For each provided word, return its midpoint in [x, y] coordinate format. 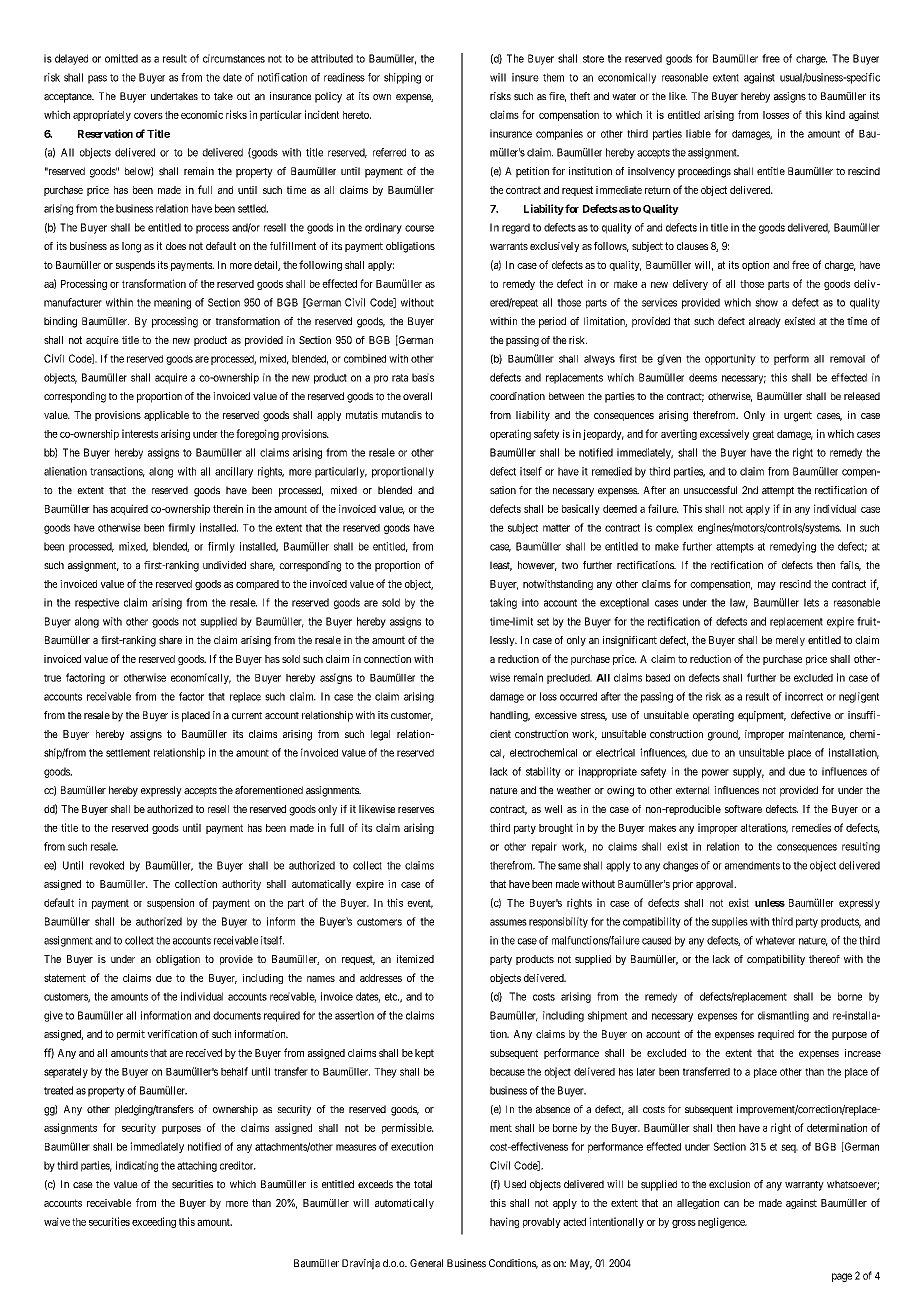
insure [525, 77]
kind [835, 114]
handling [510, 716]
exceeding [154, 1222]
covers [148, 116]
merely [790, 641]
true [52, 678]
